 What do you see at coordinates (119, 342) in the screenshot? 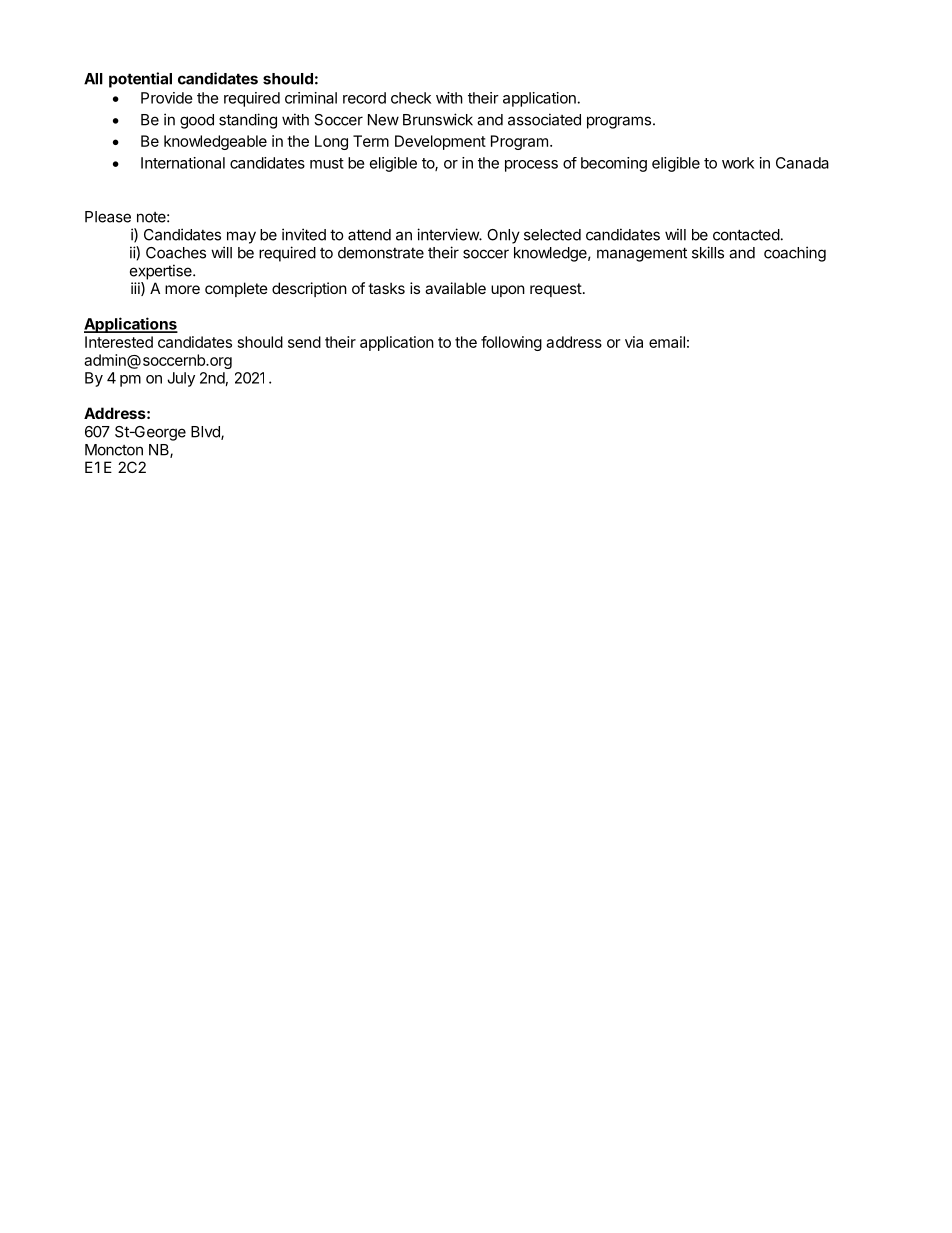
I see `Interested` at bounding box center [119, 342].
